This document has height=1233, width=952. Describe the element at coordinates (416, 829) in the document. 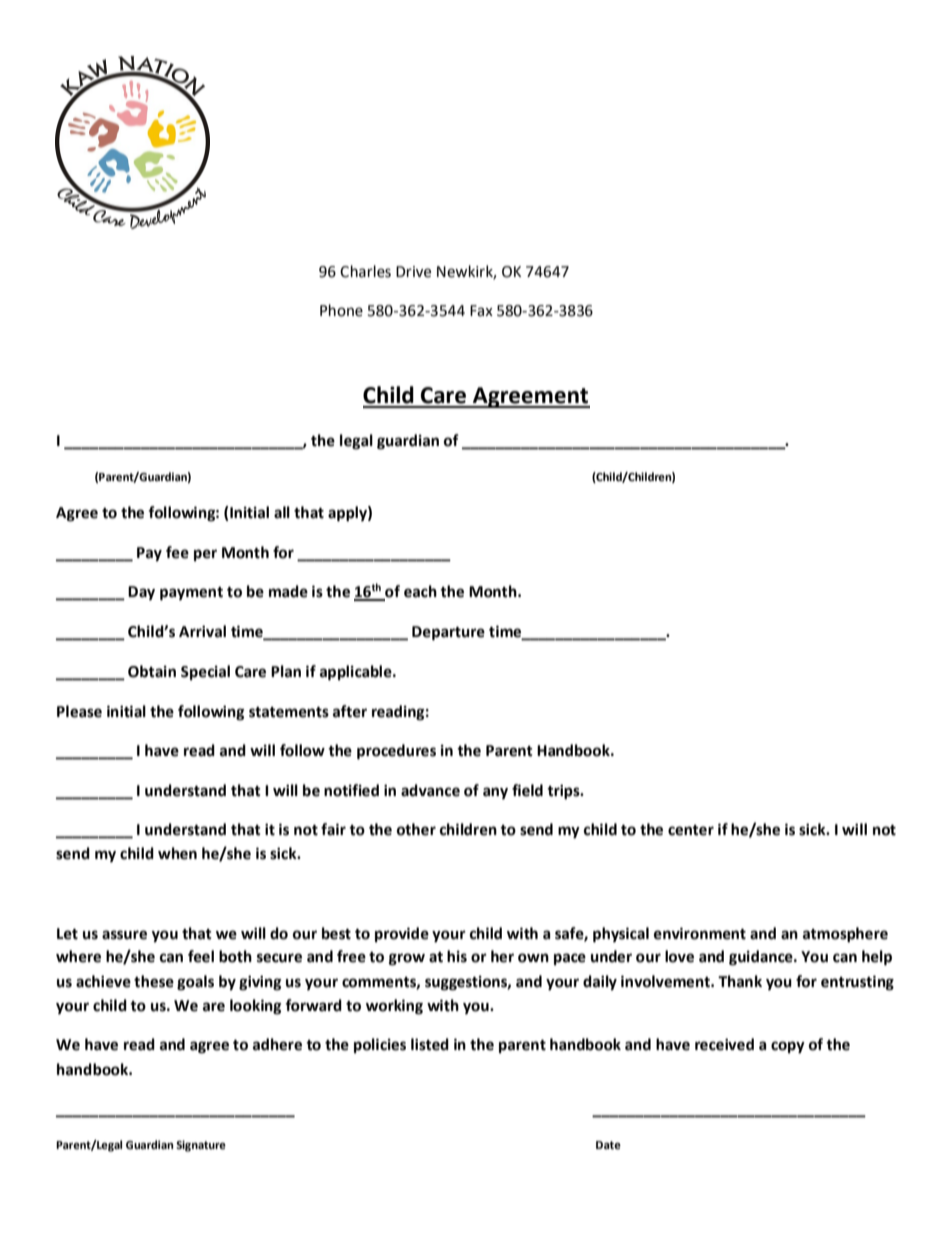

I see `other` at that location.
